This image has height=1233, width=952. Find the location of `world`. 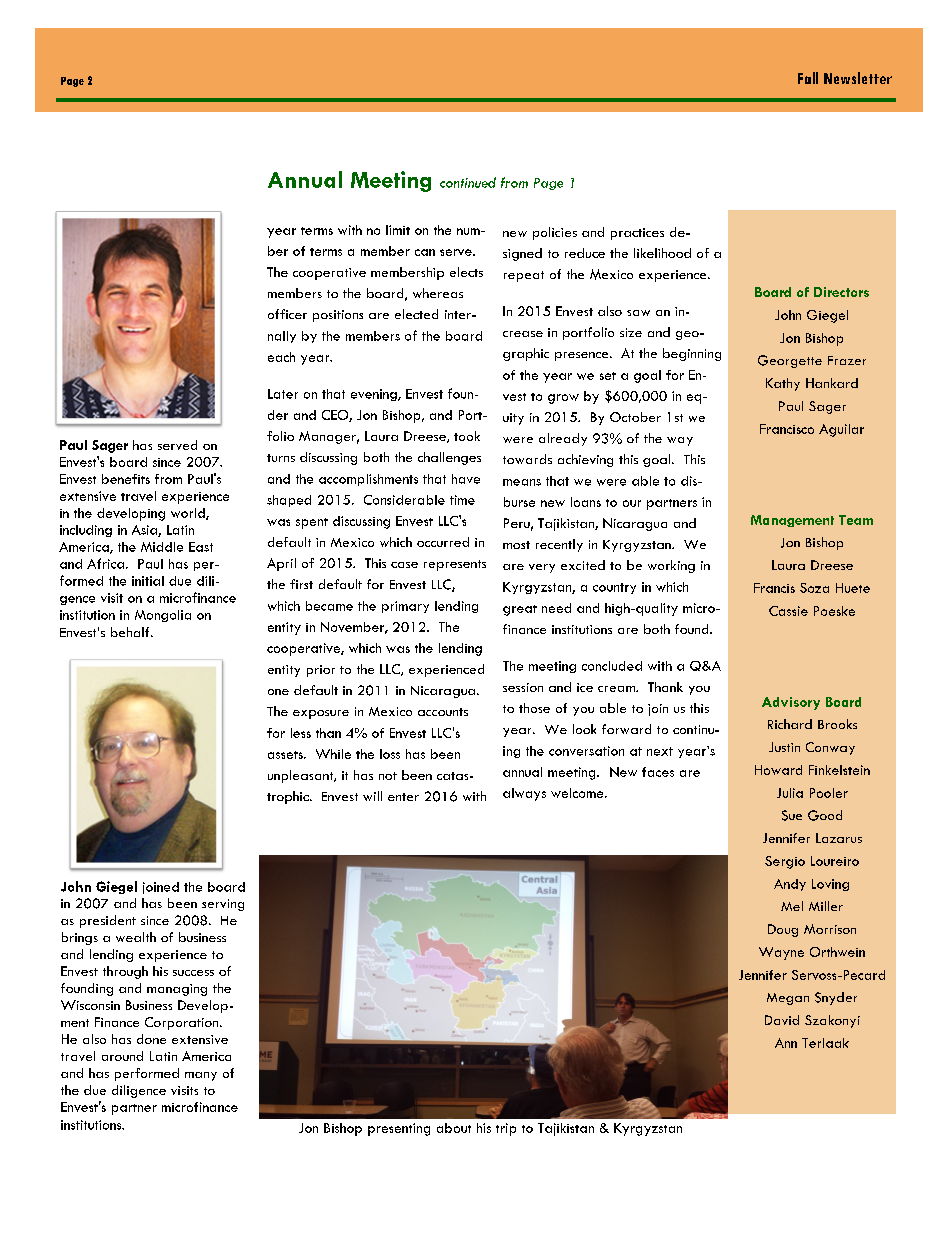

world is located at coordinates (189, 514).
